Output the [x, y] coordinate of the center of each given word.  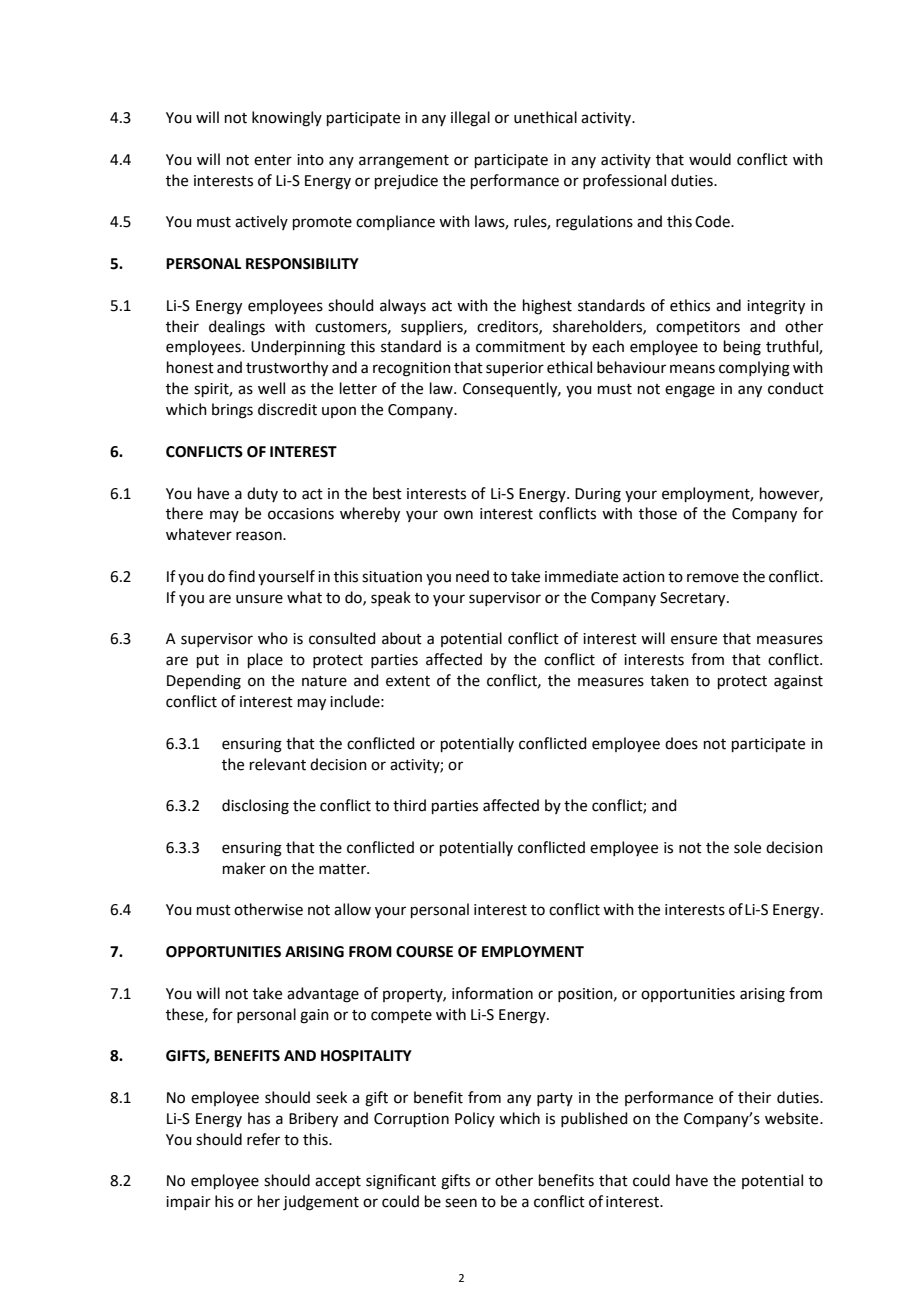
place [265, 660]
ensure [694, 640]
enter [273, 160]
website [793, 1118]
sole [747, 847]
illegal [470, 119]
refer [263, 1139]
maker [244, 868]
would [710, 159]
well [271, 388]
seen [461, 1203]
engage [690, 391]
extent [408, 681]
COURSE [424, 952]
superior [515, 369]
